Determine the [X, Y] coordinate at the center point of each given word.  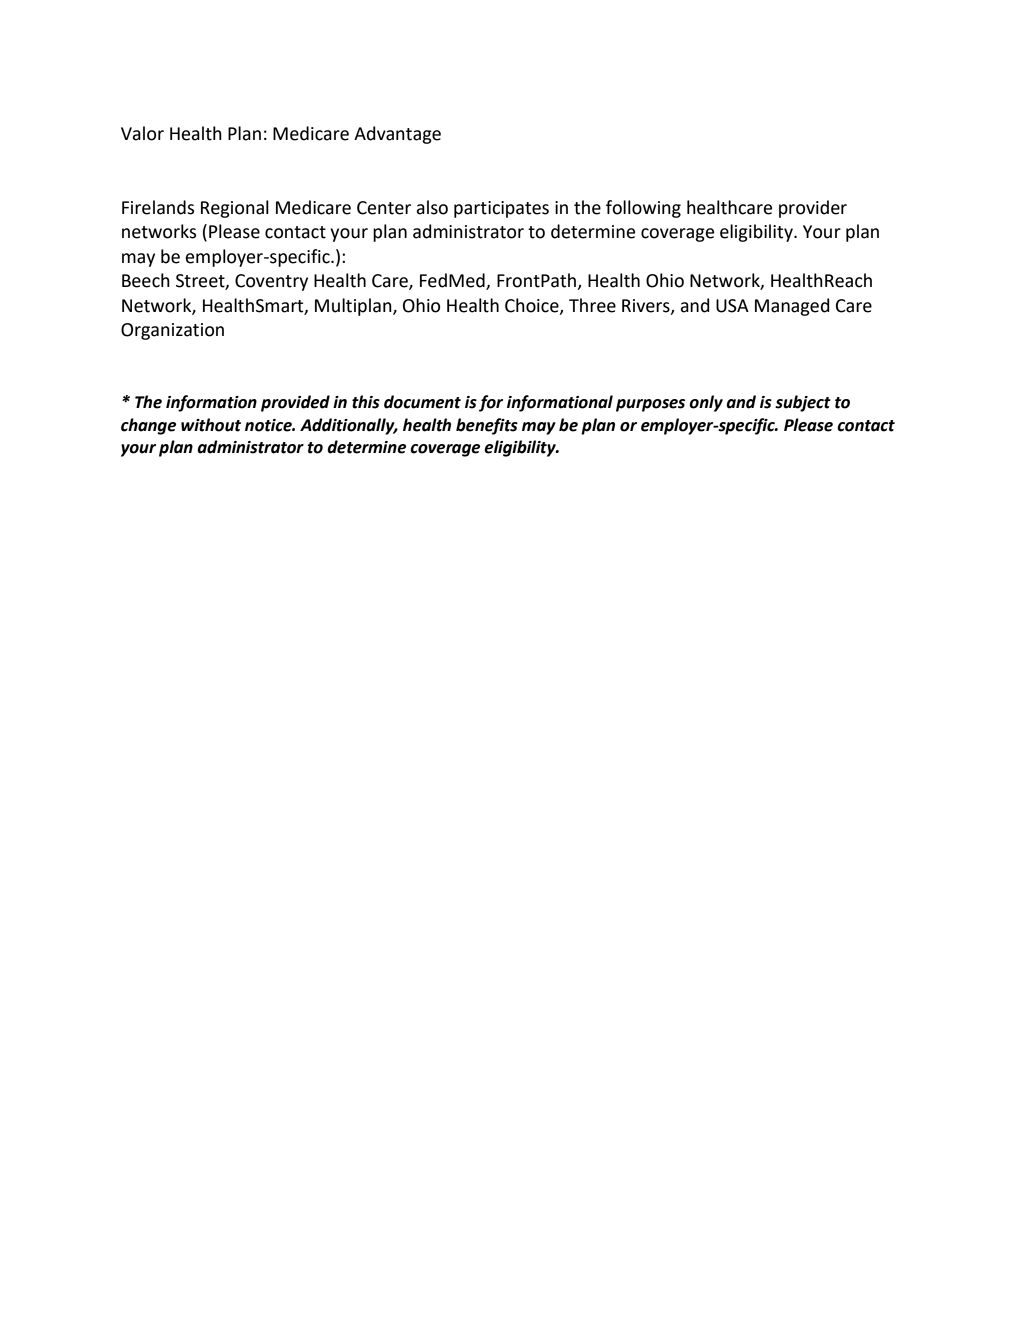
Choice [533, 306]
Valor [142, 133]
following [643, 209]
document [422, 402]
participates [501, 209]
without [211, 425]
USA [732, 306]
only [706, 403]
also [432, 207]
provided [295, 403]
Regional [235, 209]
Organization [172, 331]
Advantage [397, 135]
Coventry [271, 282]
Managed [792, 307]
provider [813, 209]
